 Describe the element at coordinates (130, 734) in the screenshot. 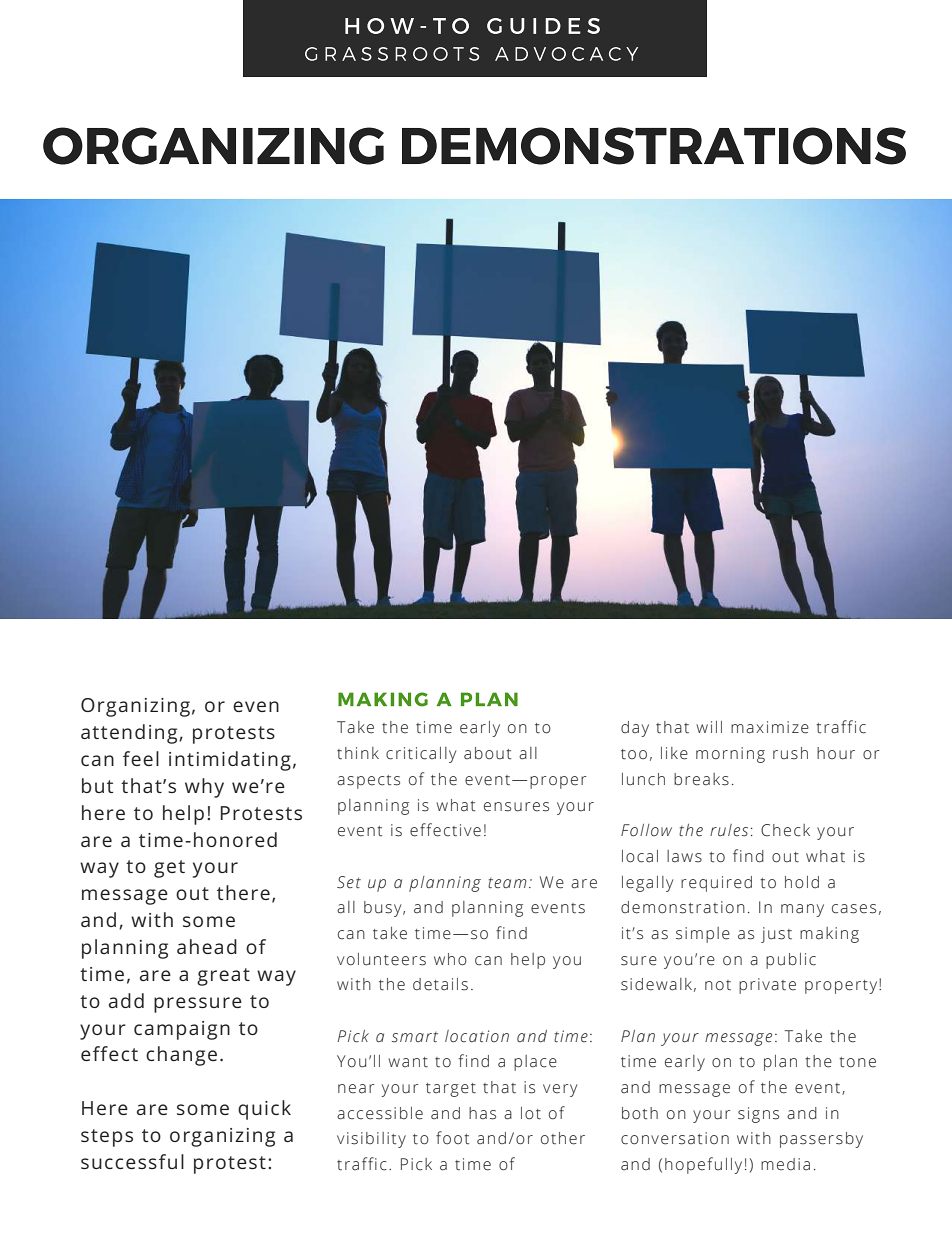

I see `attending` at that location.
